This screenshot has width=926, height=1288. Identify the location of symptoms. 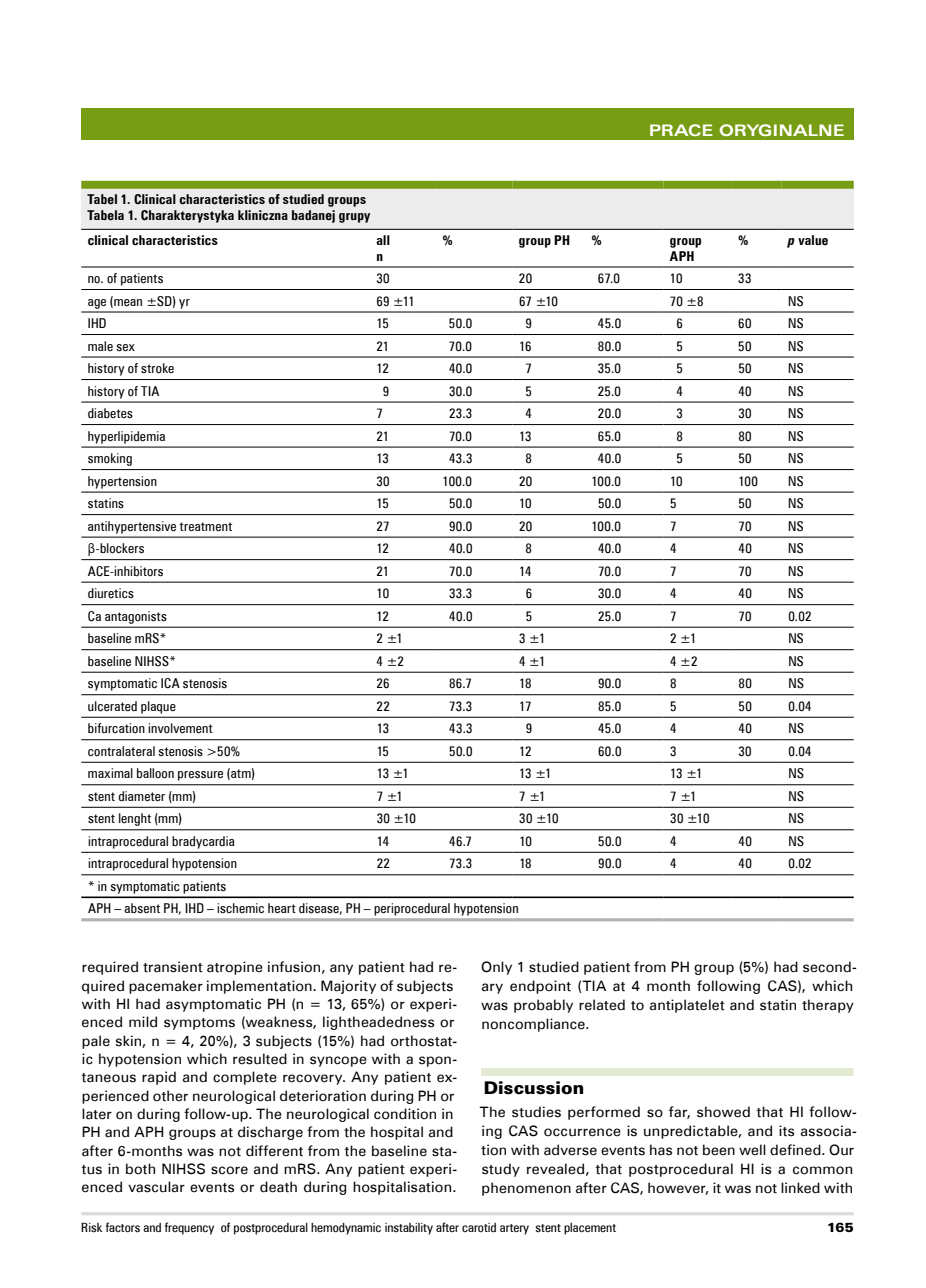
(199, 1024).
